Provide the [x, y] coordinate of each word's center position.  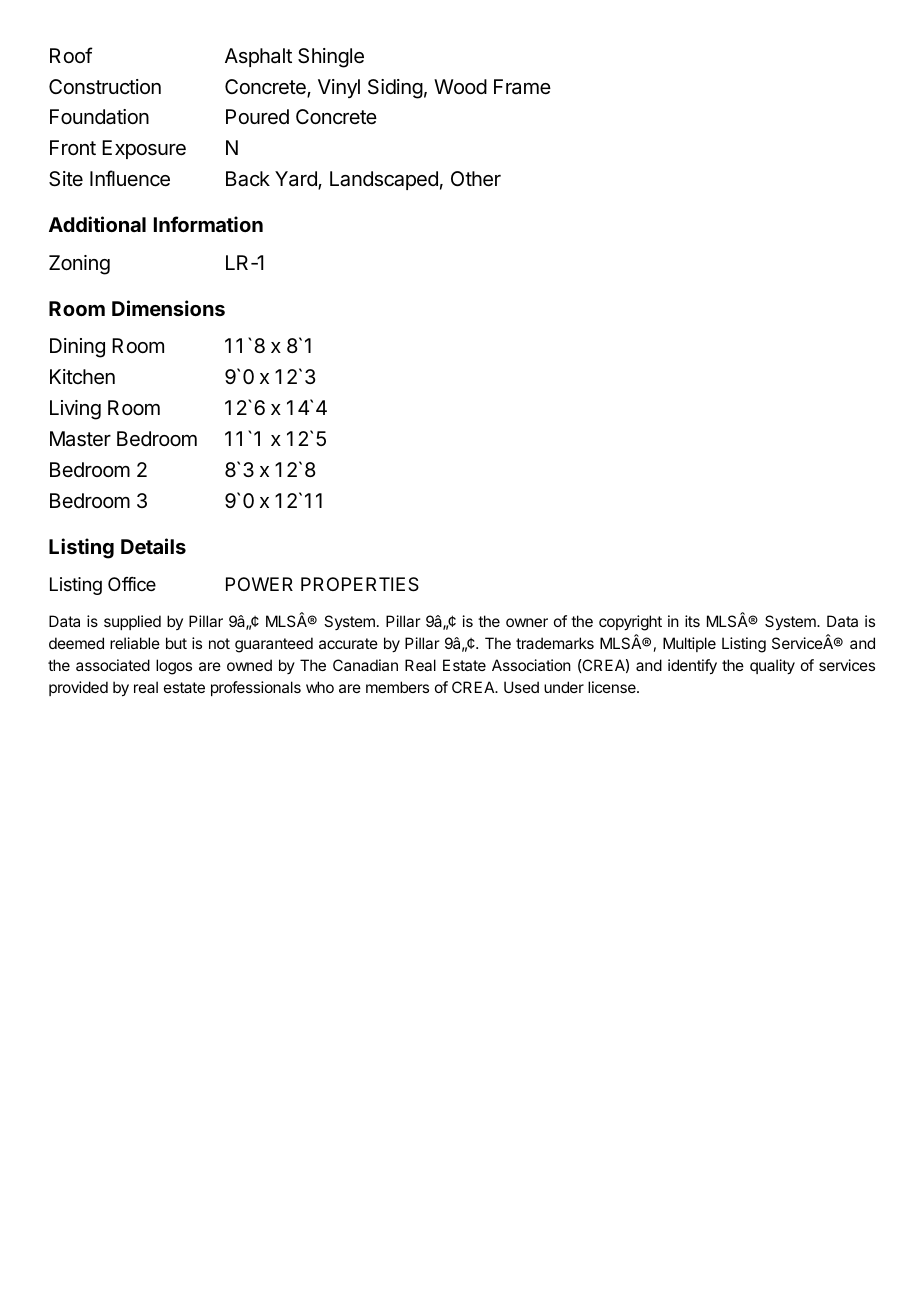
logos [174, 667]
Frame [522, 86]
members [397, 687]
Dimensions [168, 308]
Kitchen [82, 377]
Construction [105, 87]
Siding [395, 89]
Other [476, 179]
